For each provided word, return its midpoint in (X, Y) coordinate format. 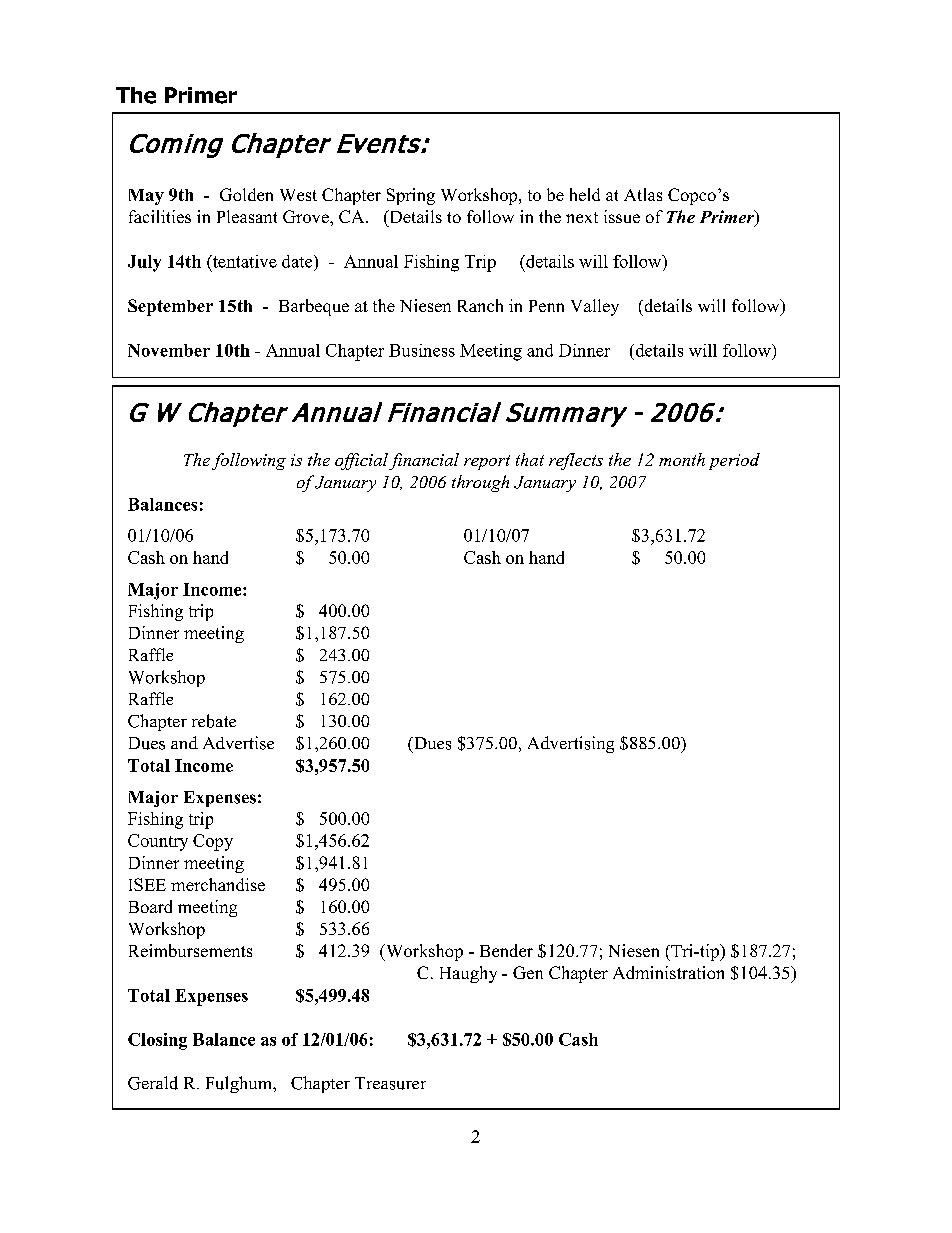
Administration (668, 972)
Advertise (238, 743)
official (361, 461)
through (480, 483)
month (682, 459)
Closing (157, 1041)
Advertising (571, 744)
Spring (411, 196)
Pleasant (247, 216)
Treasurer (390, 1083)
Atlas (643, 194)
